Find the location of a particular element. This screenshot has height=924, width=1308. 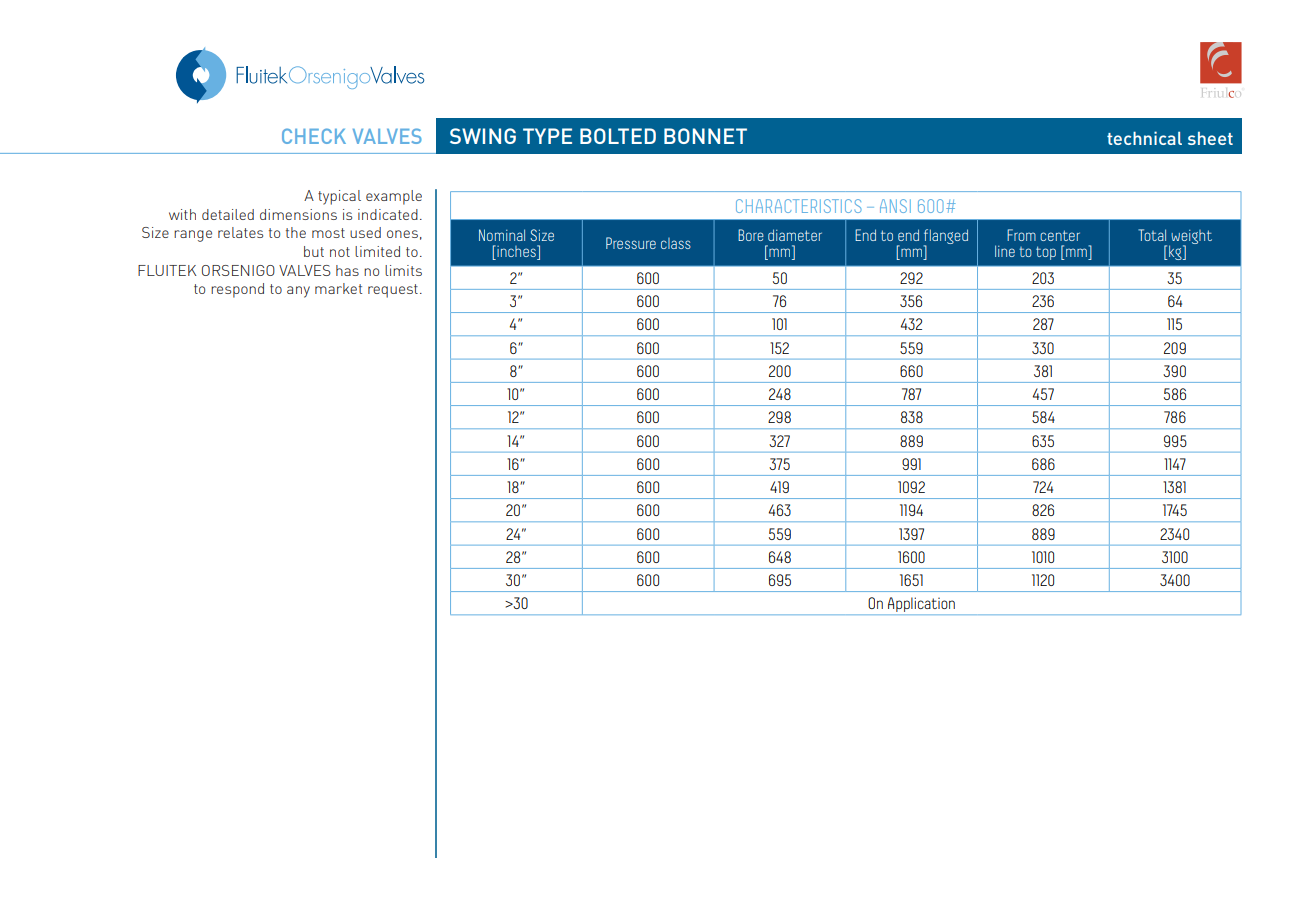

any is located at coordinates (298, 292).
